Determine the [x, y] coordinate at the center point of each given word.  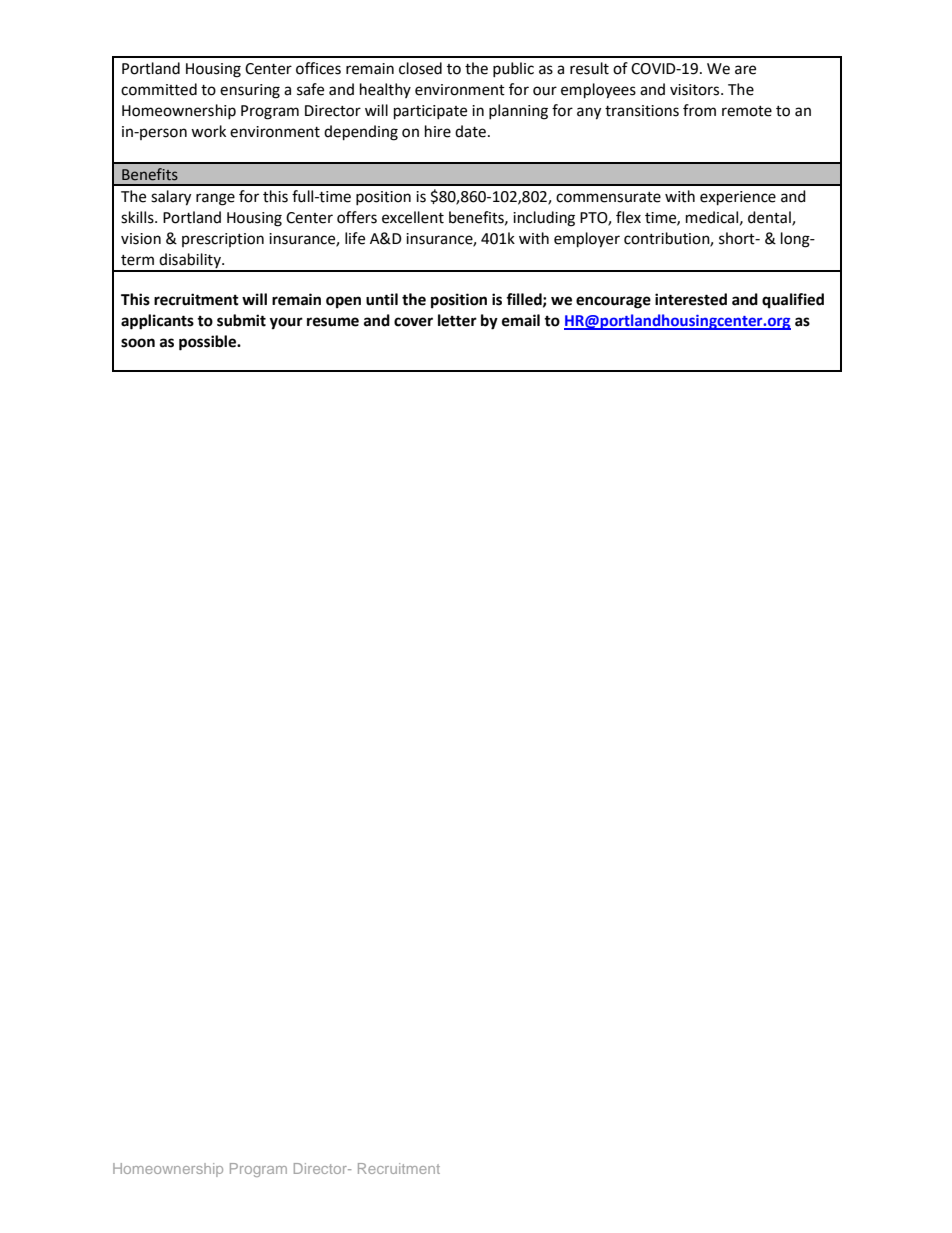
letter [457, 320]
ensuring [250, 91]
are [745, 70]
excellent [413, 217]
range [215, 199]
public [513, 69]
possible [209, 343]
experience [738, 198]
